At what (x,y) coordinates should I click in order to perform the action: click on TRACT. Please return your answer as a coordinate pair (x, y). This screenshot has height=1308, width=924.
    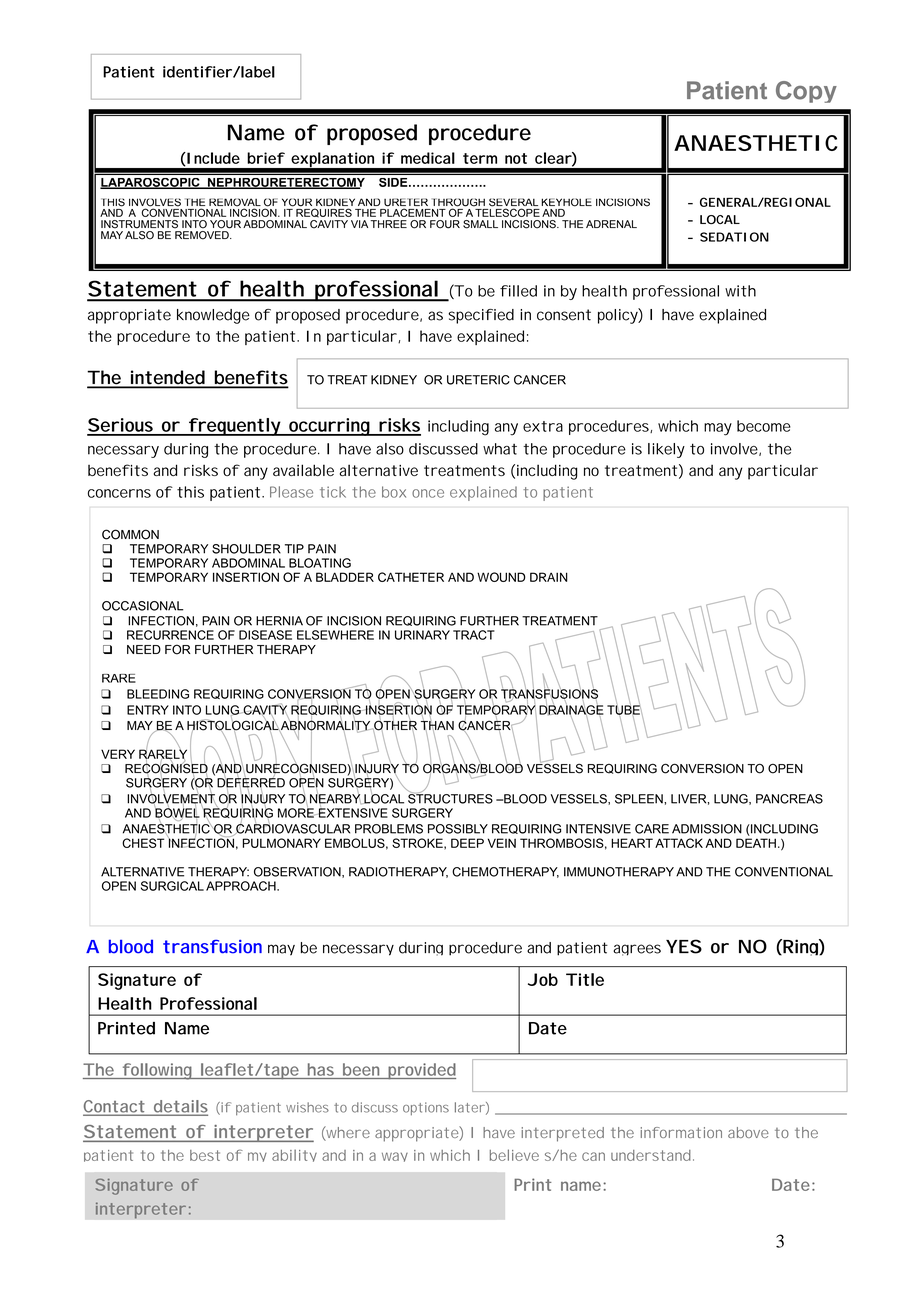
    Looking at the image, I should click on (474, 635).
